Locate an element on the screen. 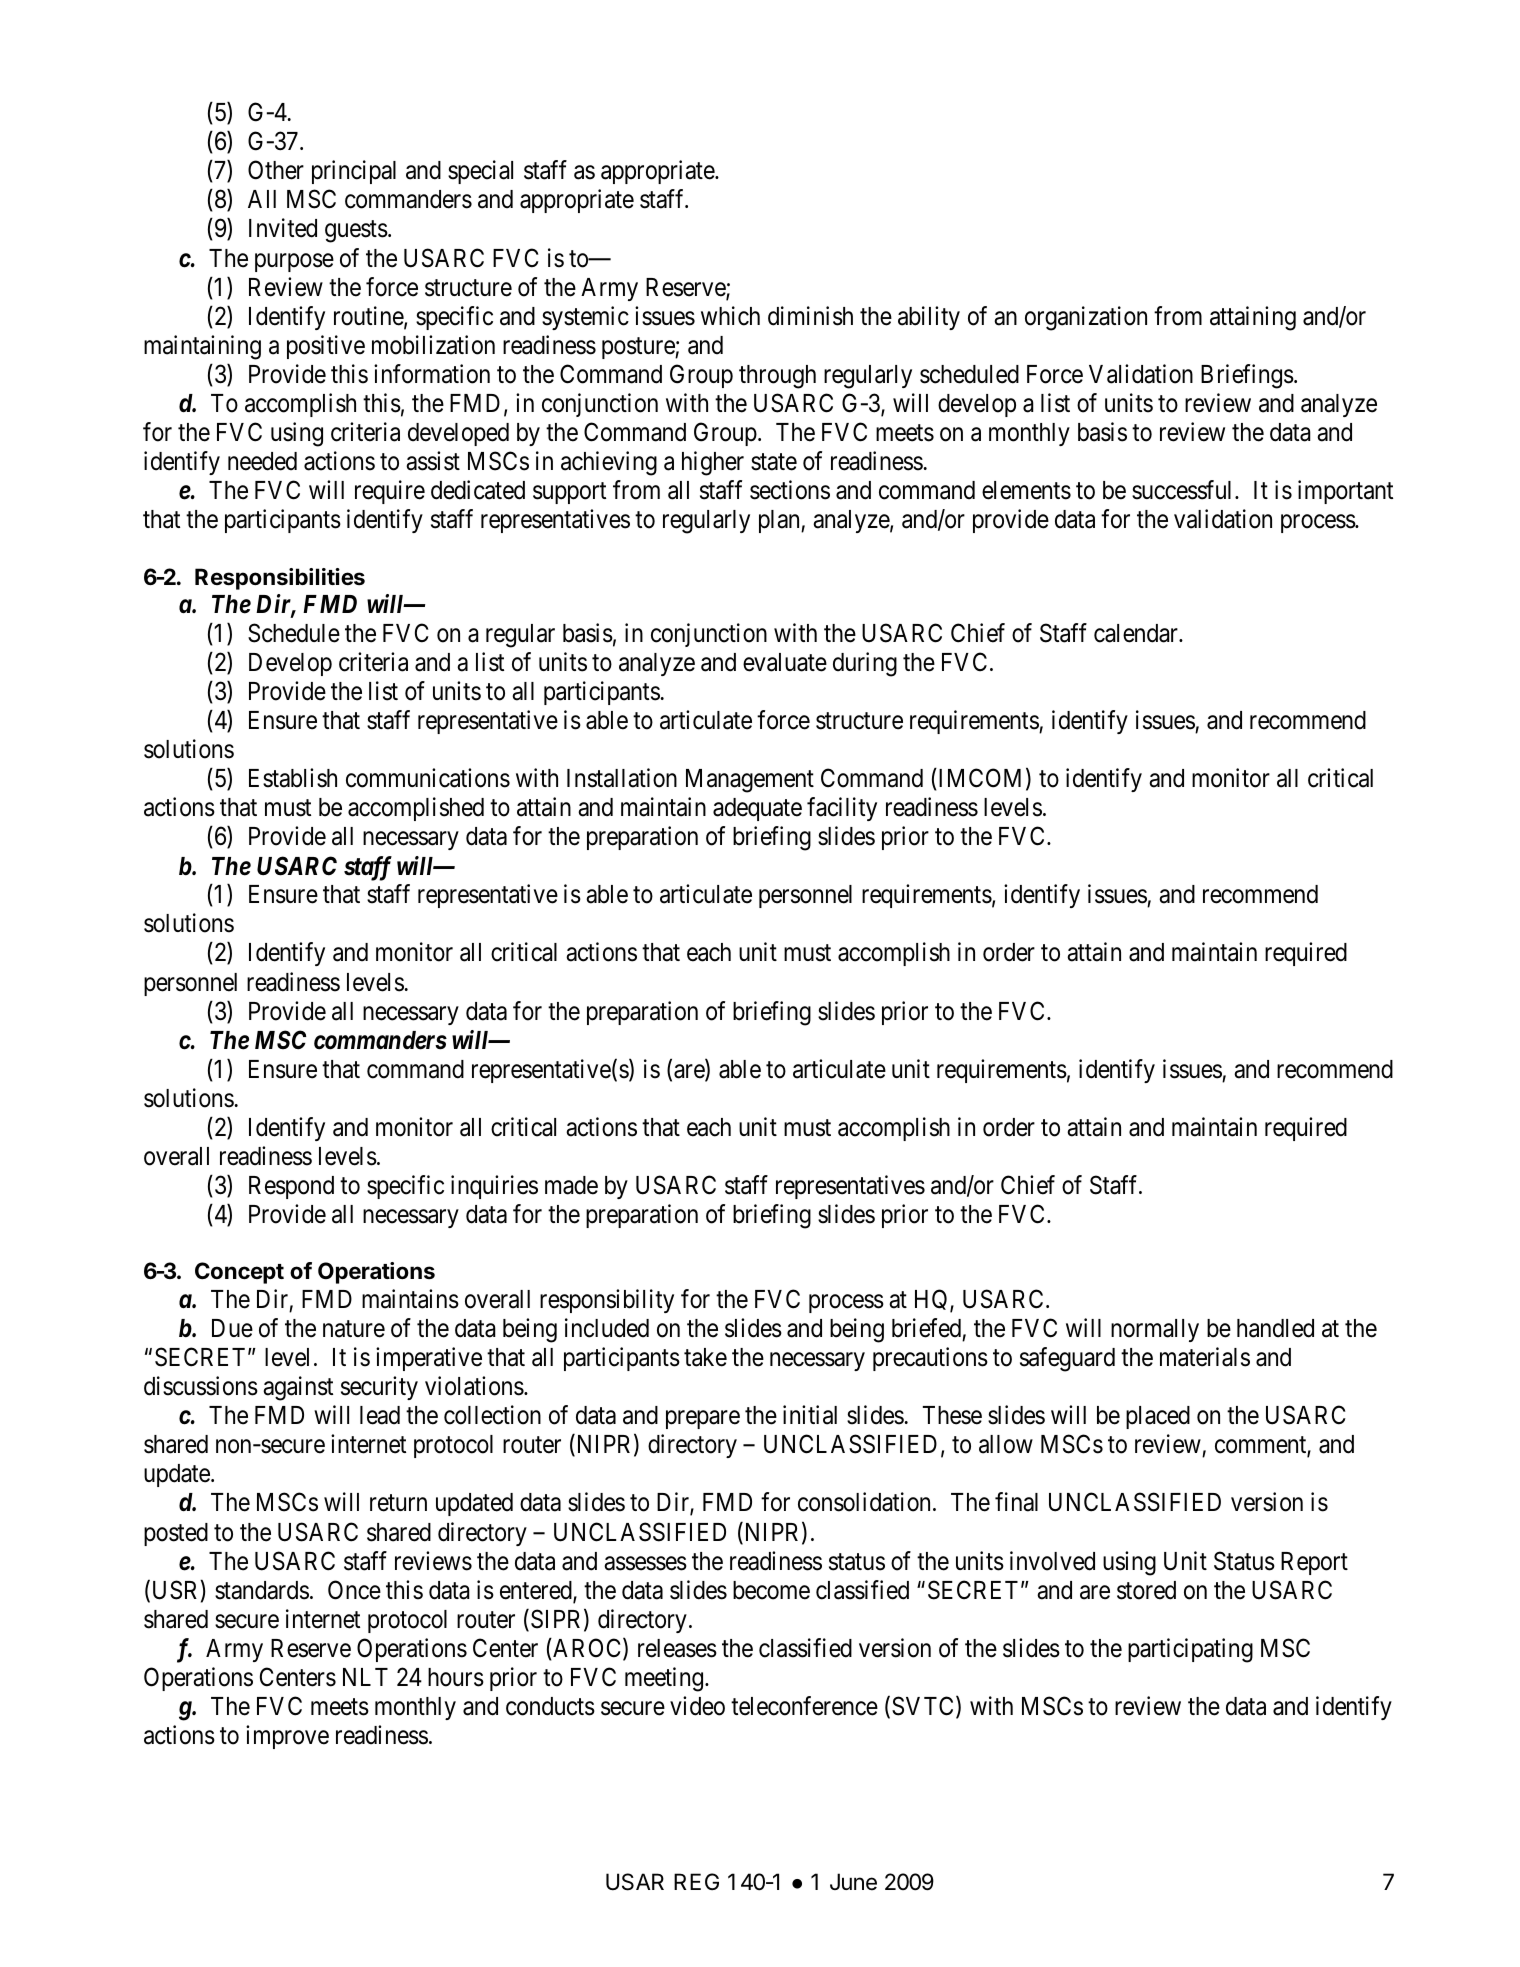 The height and width of the screenshot is (1967, 1520). Management is located at coordinates (750, 781).
